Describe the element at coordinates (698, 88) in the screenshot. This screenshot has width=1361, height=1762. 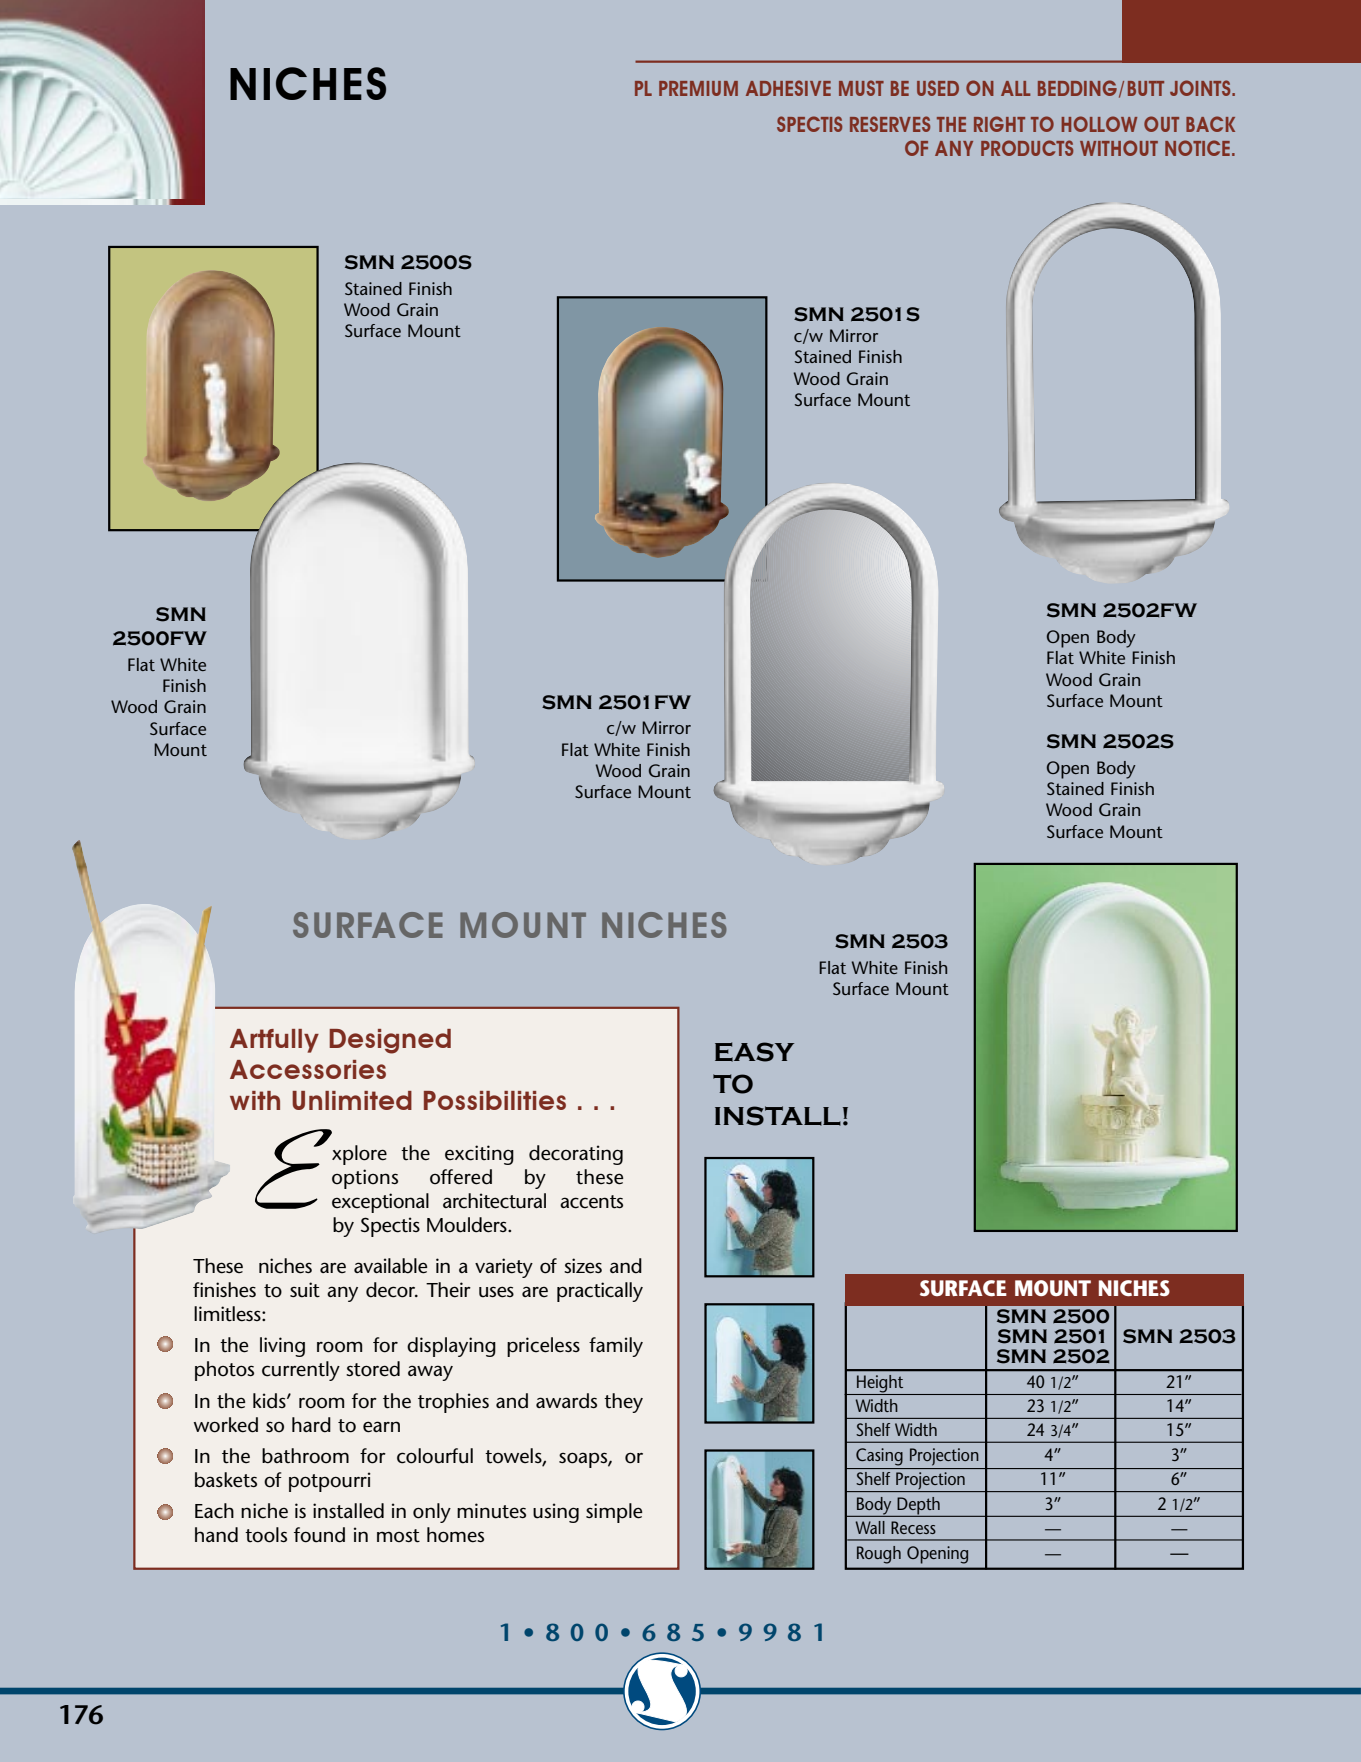
I see `PREMIUM` at that location.
